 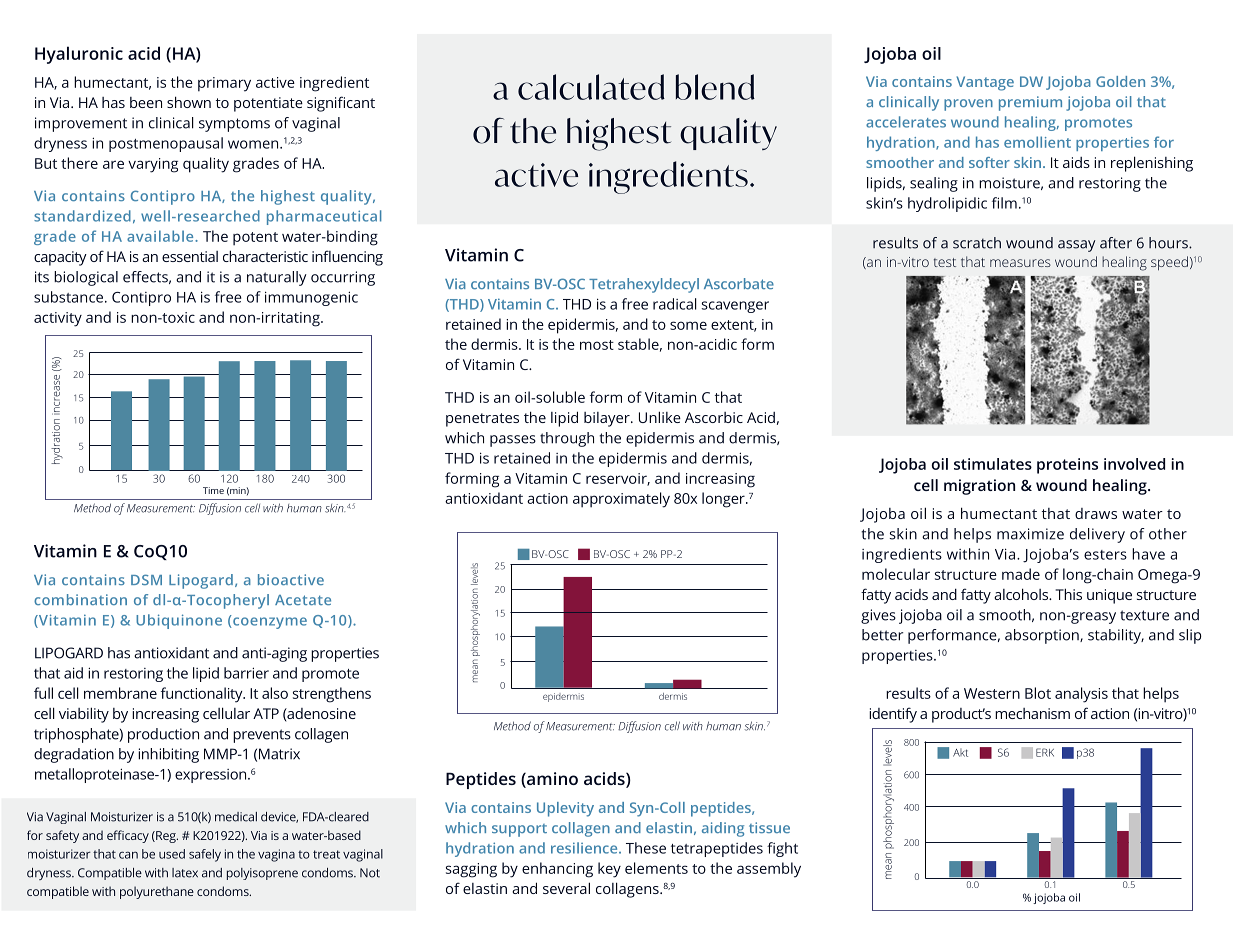 I want to click on Time, so click(x=213, y=490).
